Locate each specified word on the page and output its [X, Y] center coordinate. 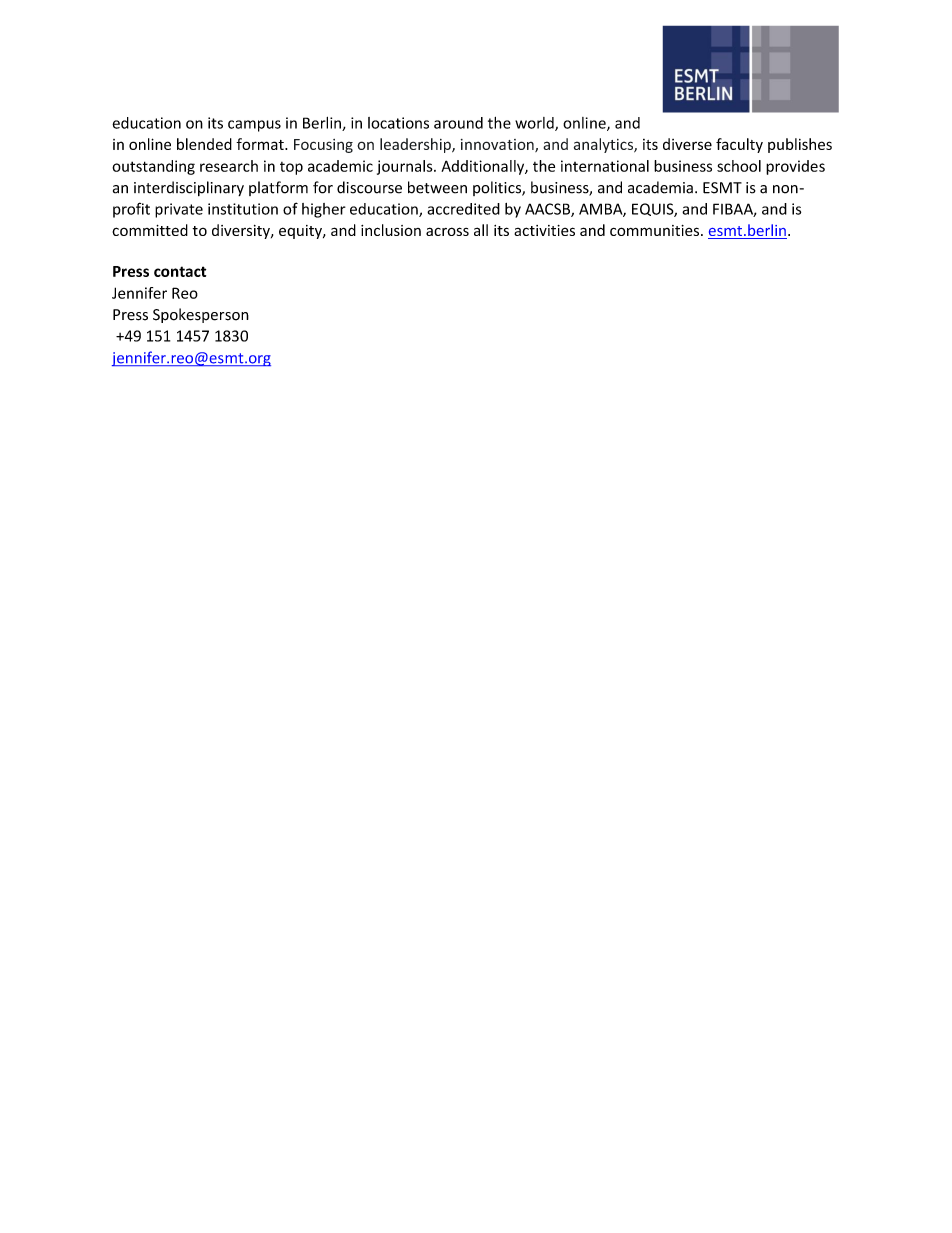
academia [660, 187]
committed [150, 230]
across [447, 231]
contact [180, 271]
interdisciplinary [189, 188]
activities [544, 230]
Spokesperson [201, 315]
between [437, 187]
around [458, 123]
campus [254, 126]
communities [656, 230]
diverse [687, 144]
